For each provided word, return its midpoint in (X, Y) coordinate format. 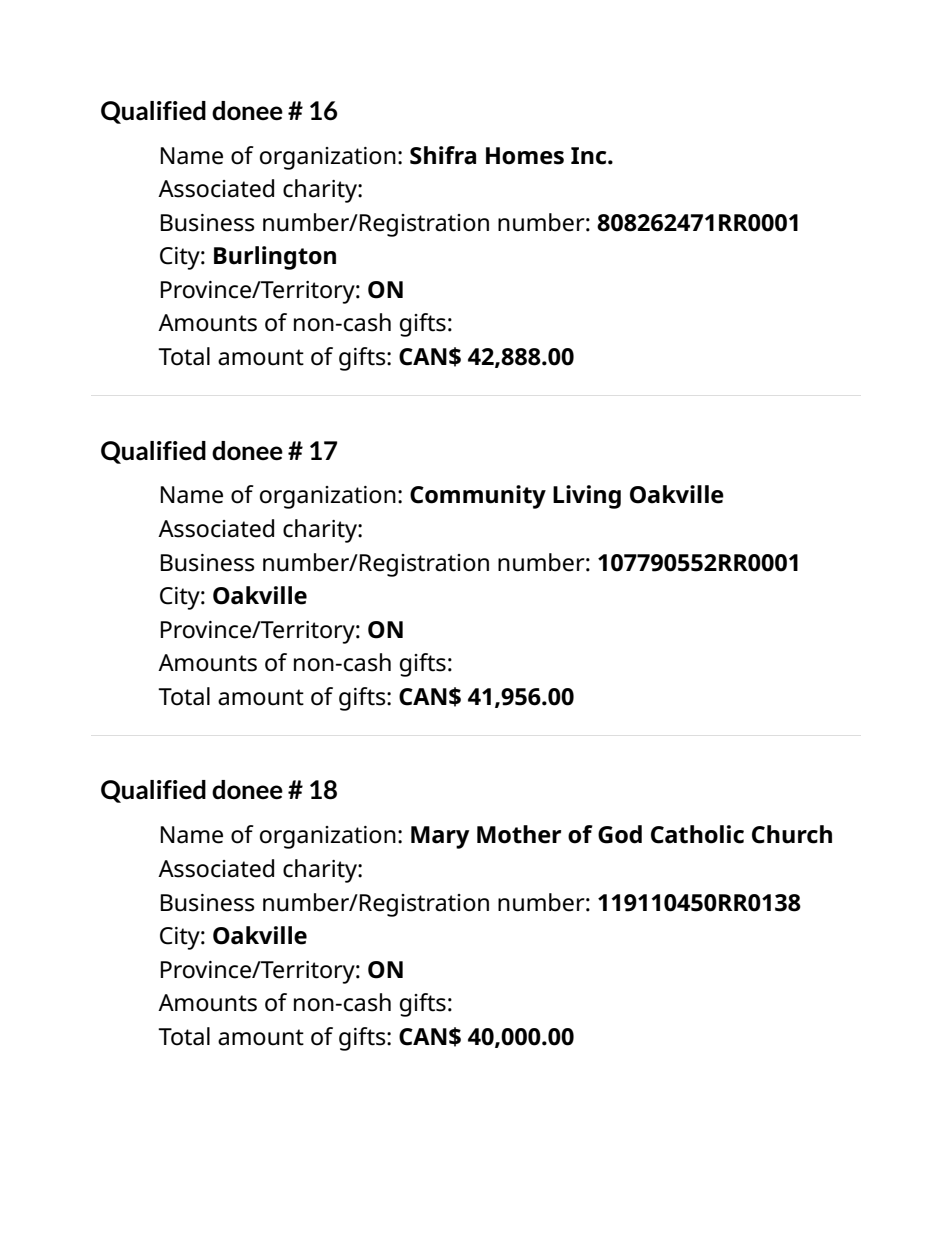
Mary (440, 837)
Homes (525, 156)
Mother (519, 834)
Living (587, 497)
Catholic (697, 834)
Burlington (275, 258)
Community (478, 497)
